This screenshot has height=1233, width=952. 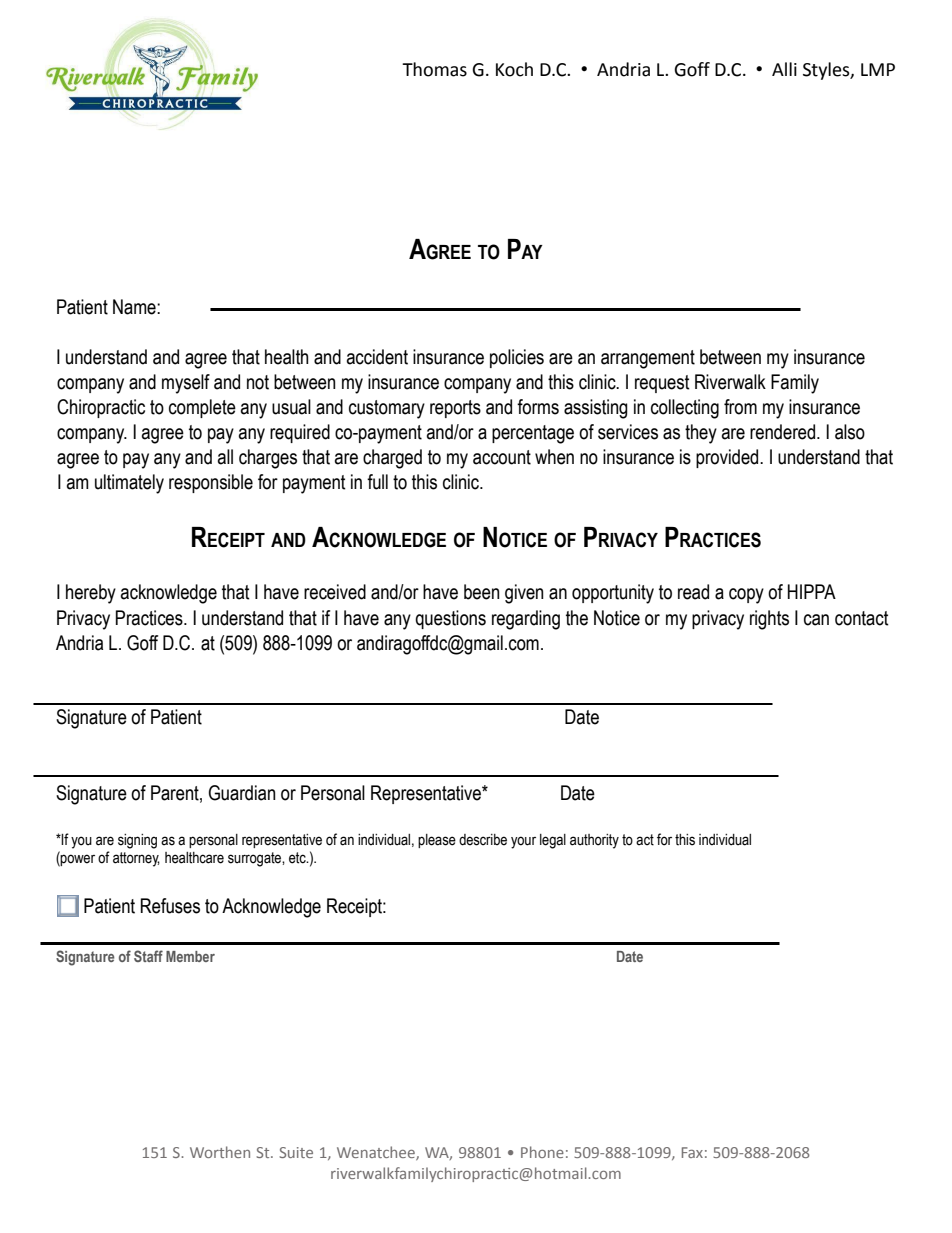 I want to click on Refuses, so click(x=170, y=906).
